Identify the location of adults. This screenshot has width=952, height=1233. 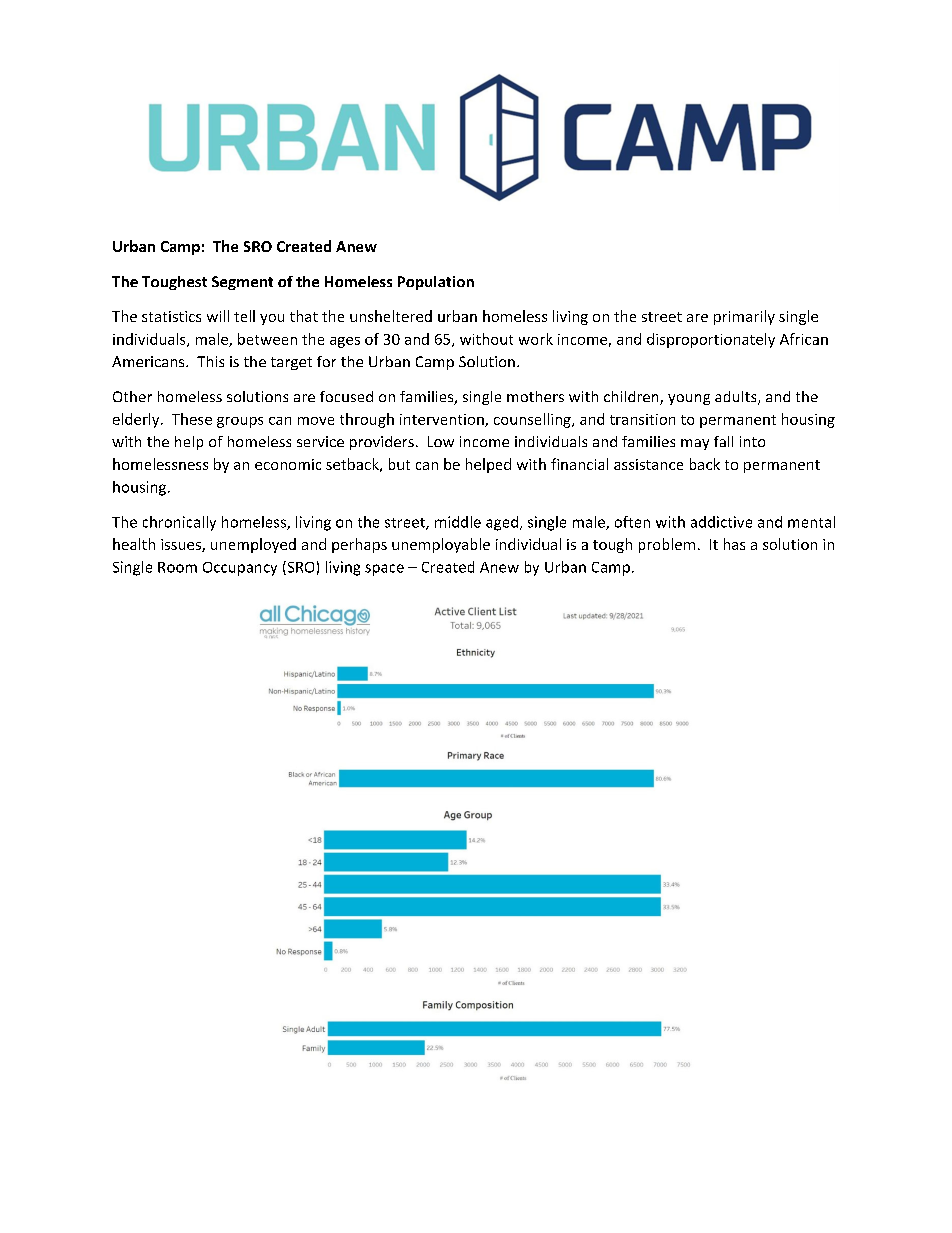
(737, 398).
